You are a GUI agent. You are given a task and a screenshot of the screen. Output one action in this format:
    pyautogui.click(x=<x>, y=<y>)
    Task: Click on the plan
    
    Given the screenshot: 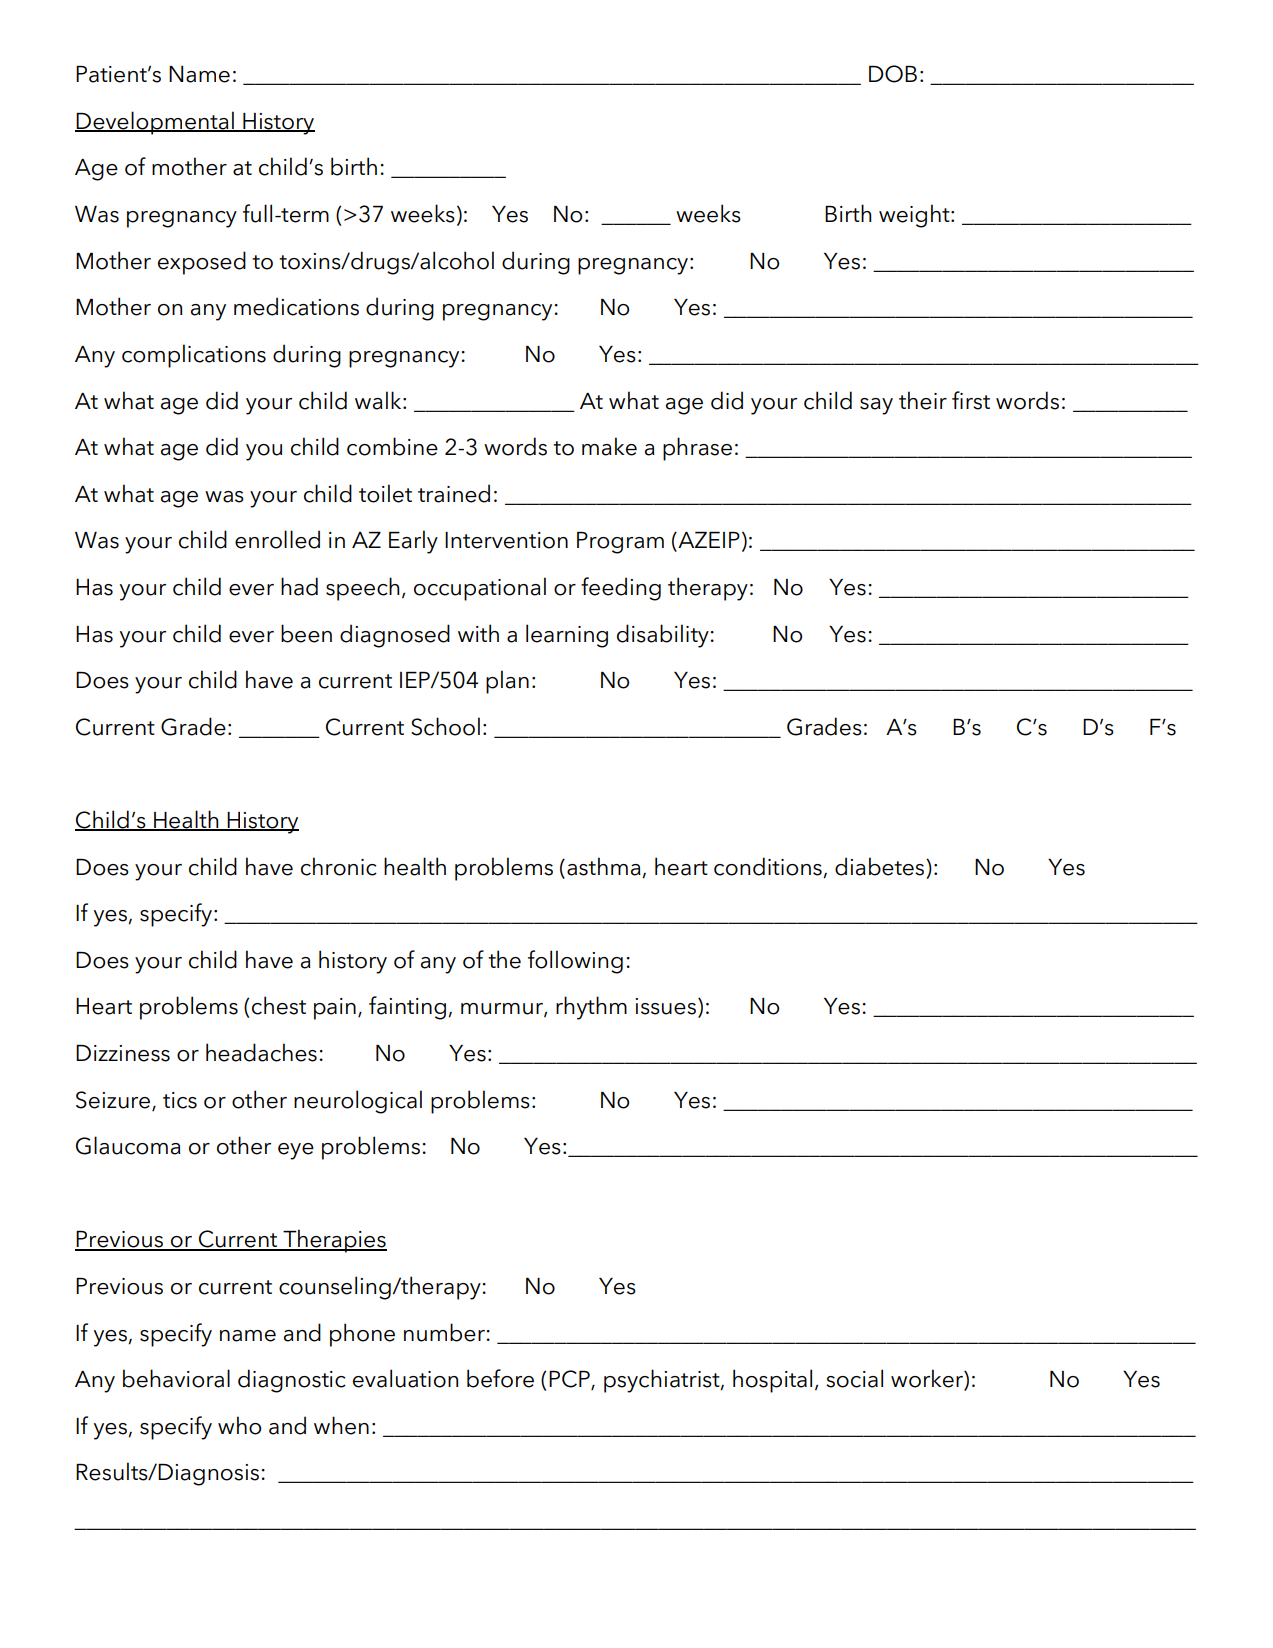 What is the action you would take?
    pyautogui.click(x=507, y=682)
